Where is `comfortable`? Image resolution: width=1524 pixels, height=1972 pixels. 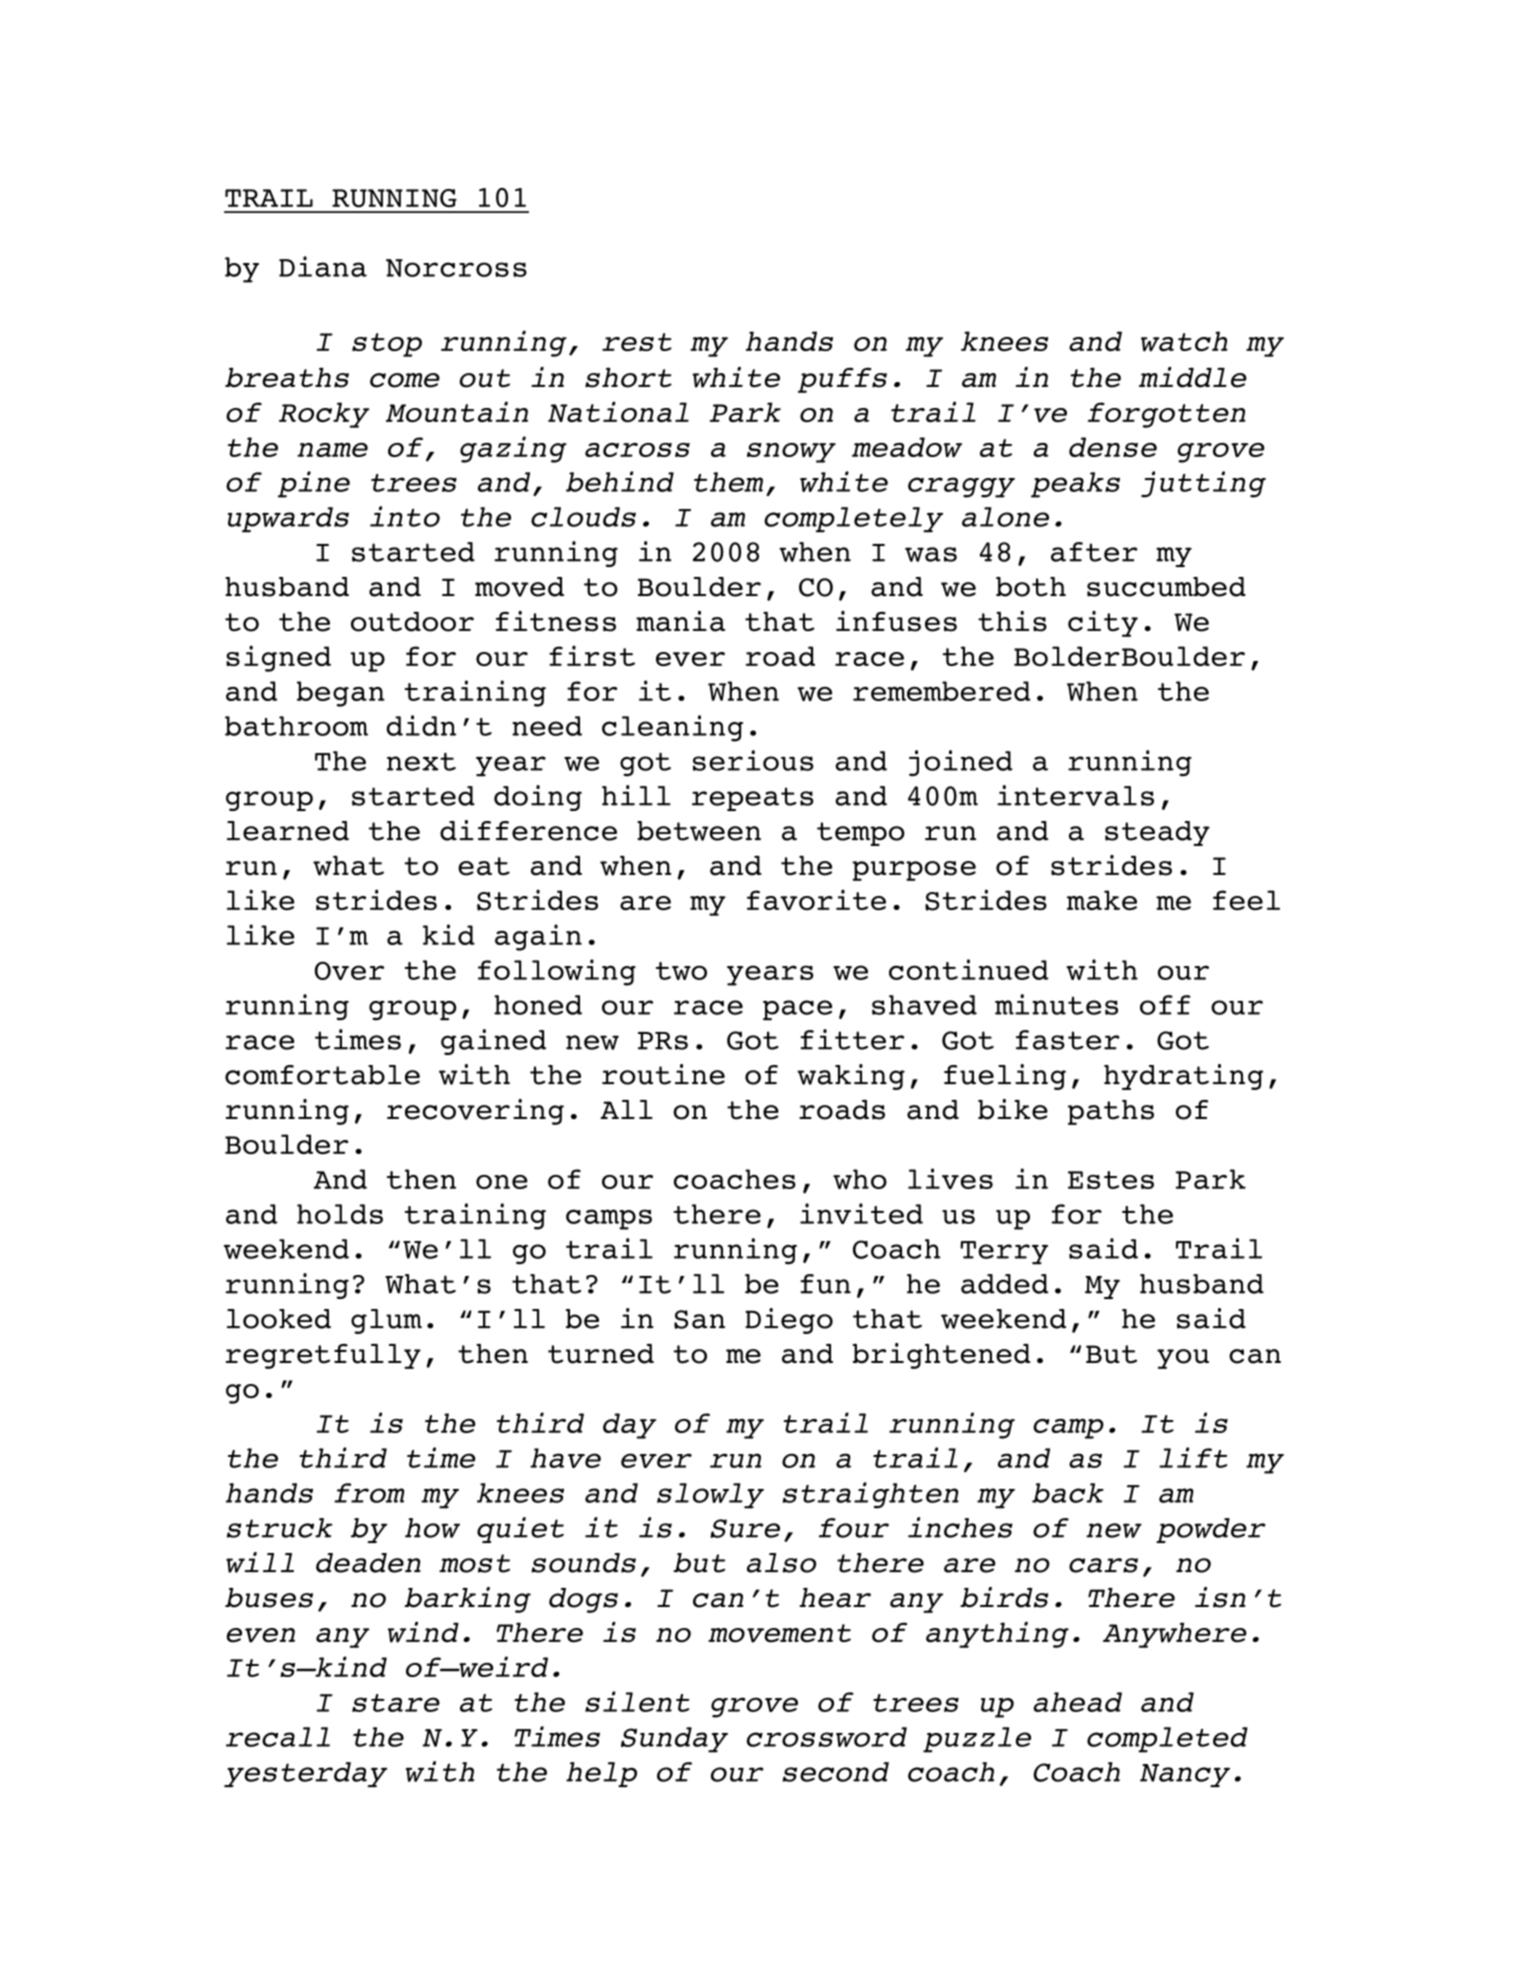 comfortable is located at coordinates (322, 1075).
